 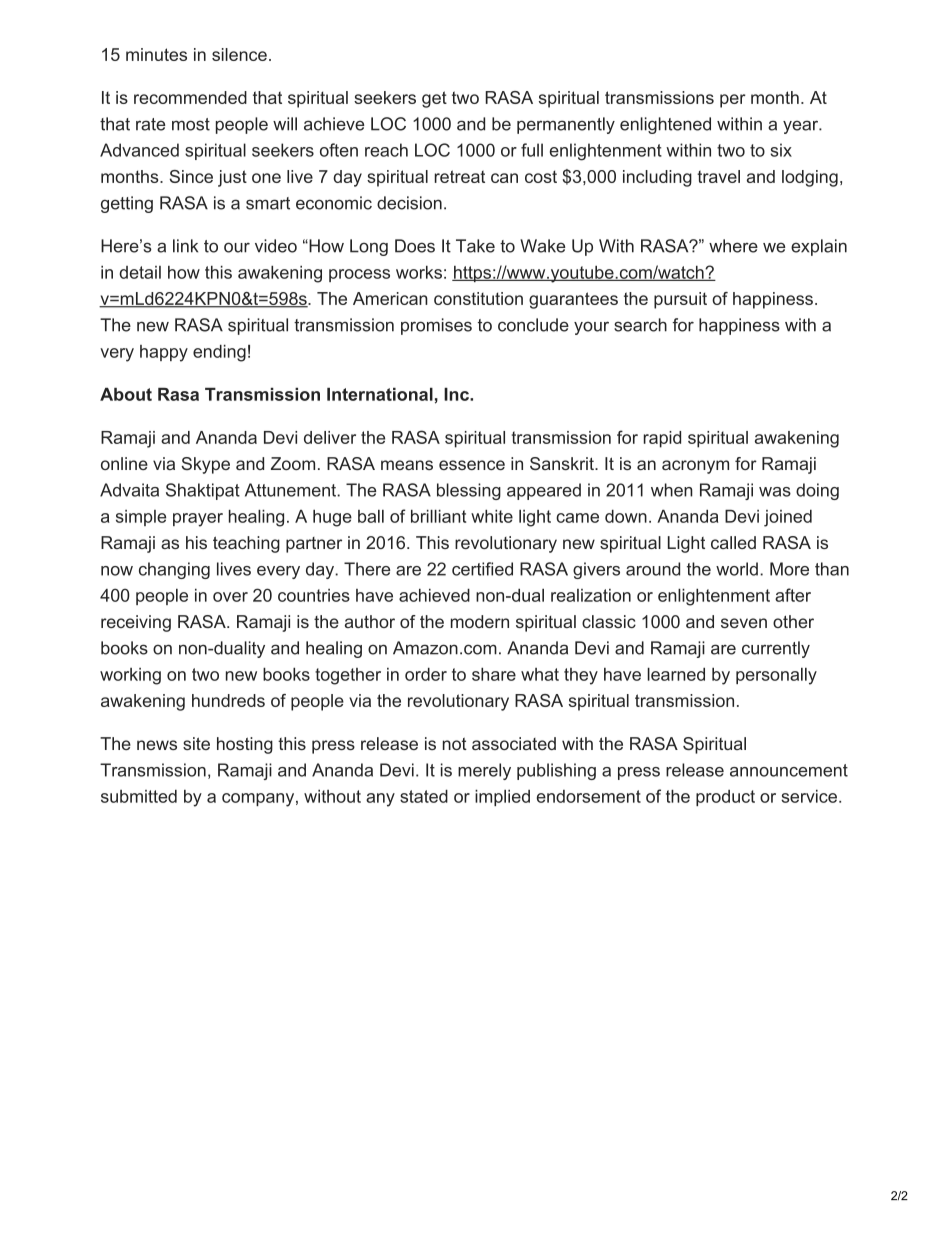 What do you see at coordinates (789, 770) in the screenshot?
I see `announcement` at bounding box center [789, 770].
